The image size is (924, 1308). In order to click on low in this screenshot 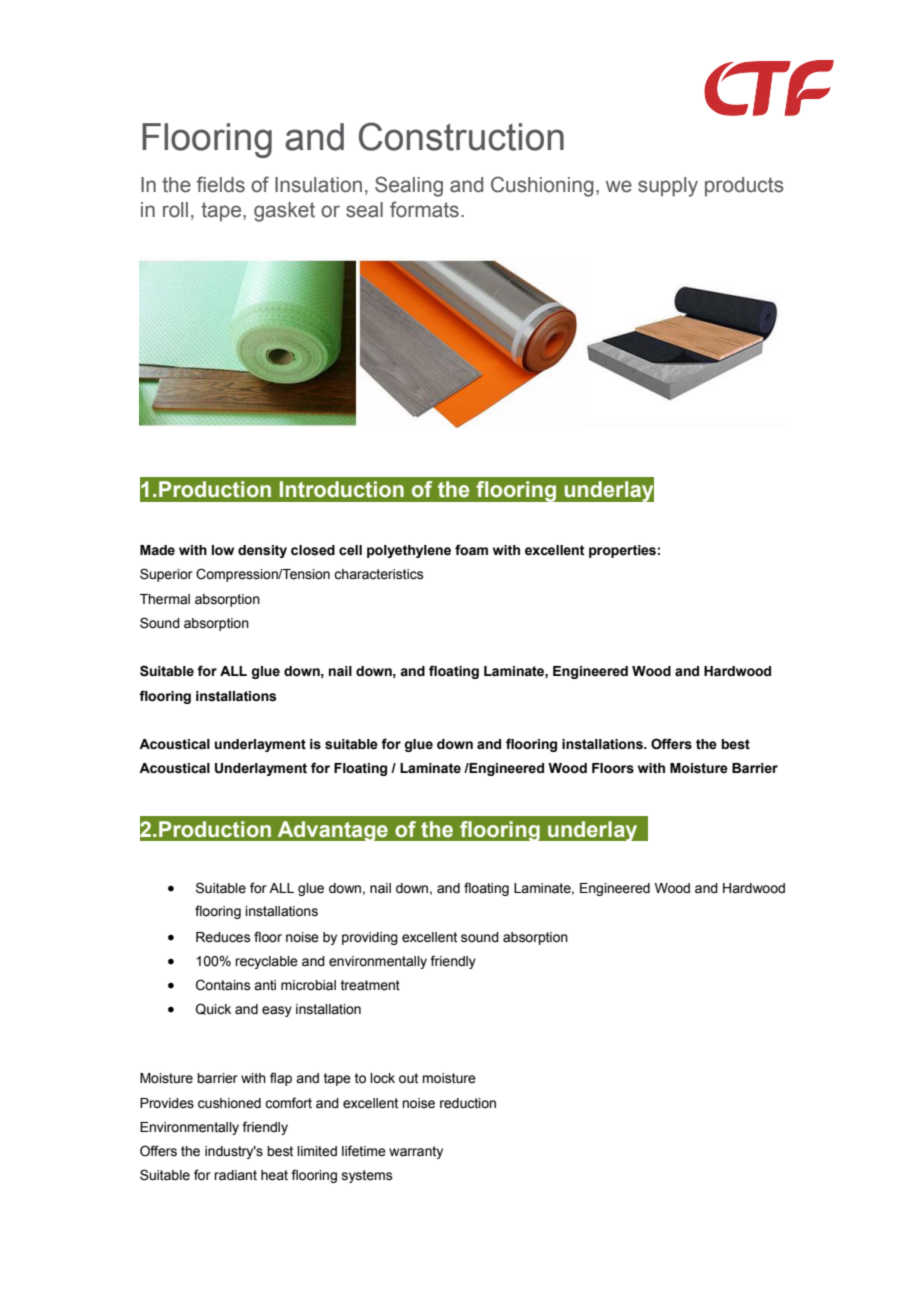, I will do `click(223, 550)`.
